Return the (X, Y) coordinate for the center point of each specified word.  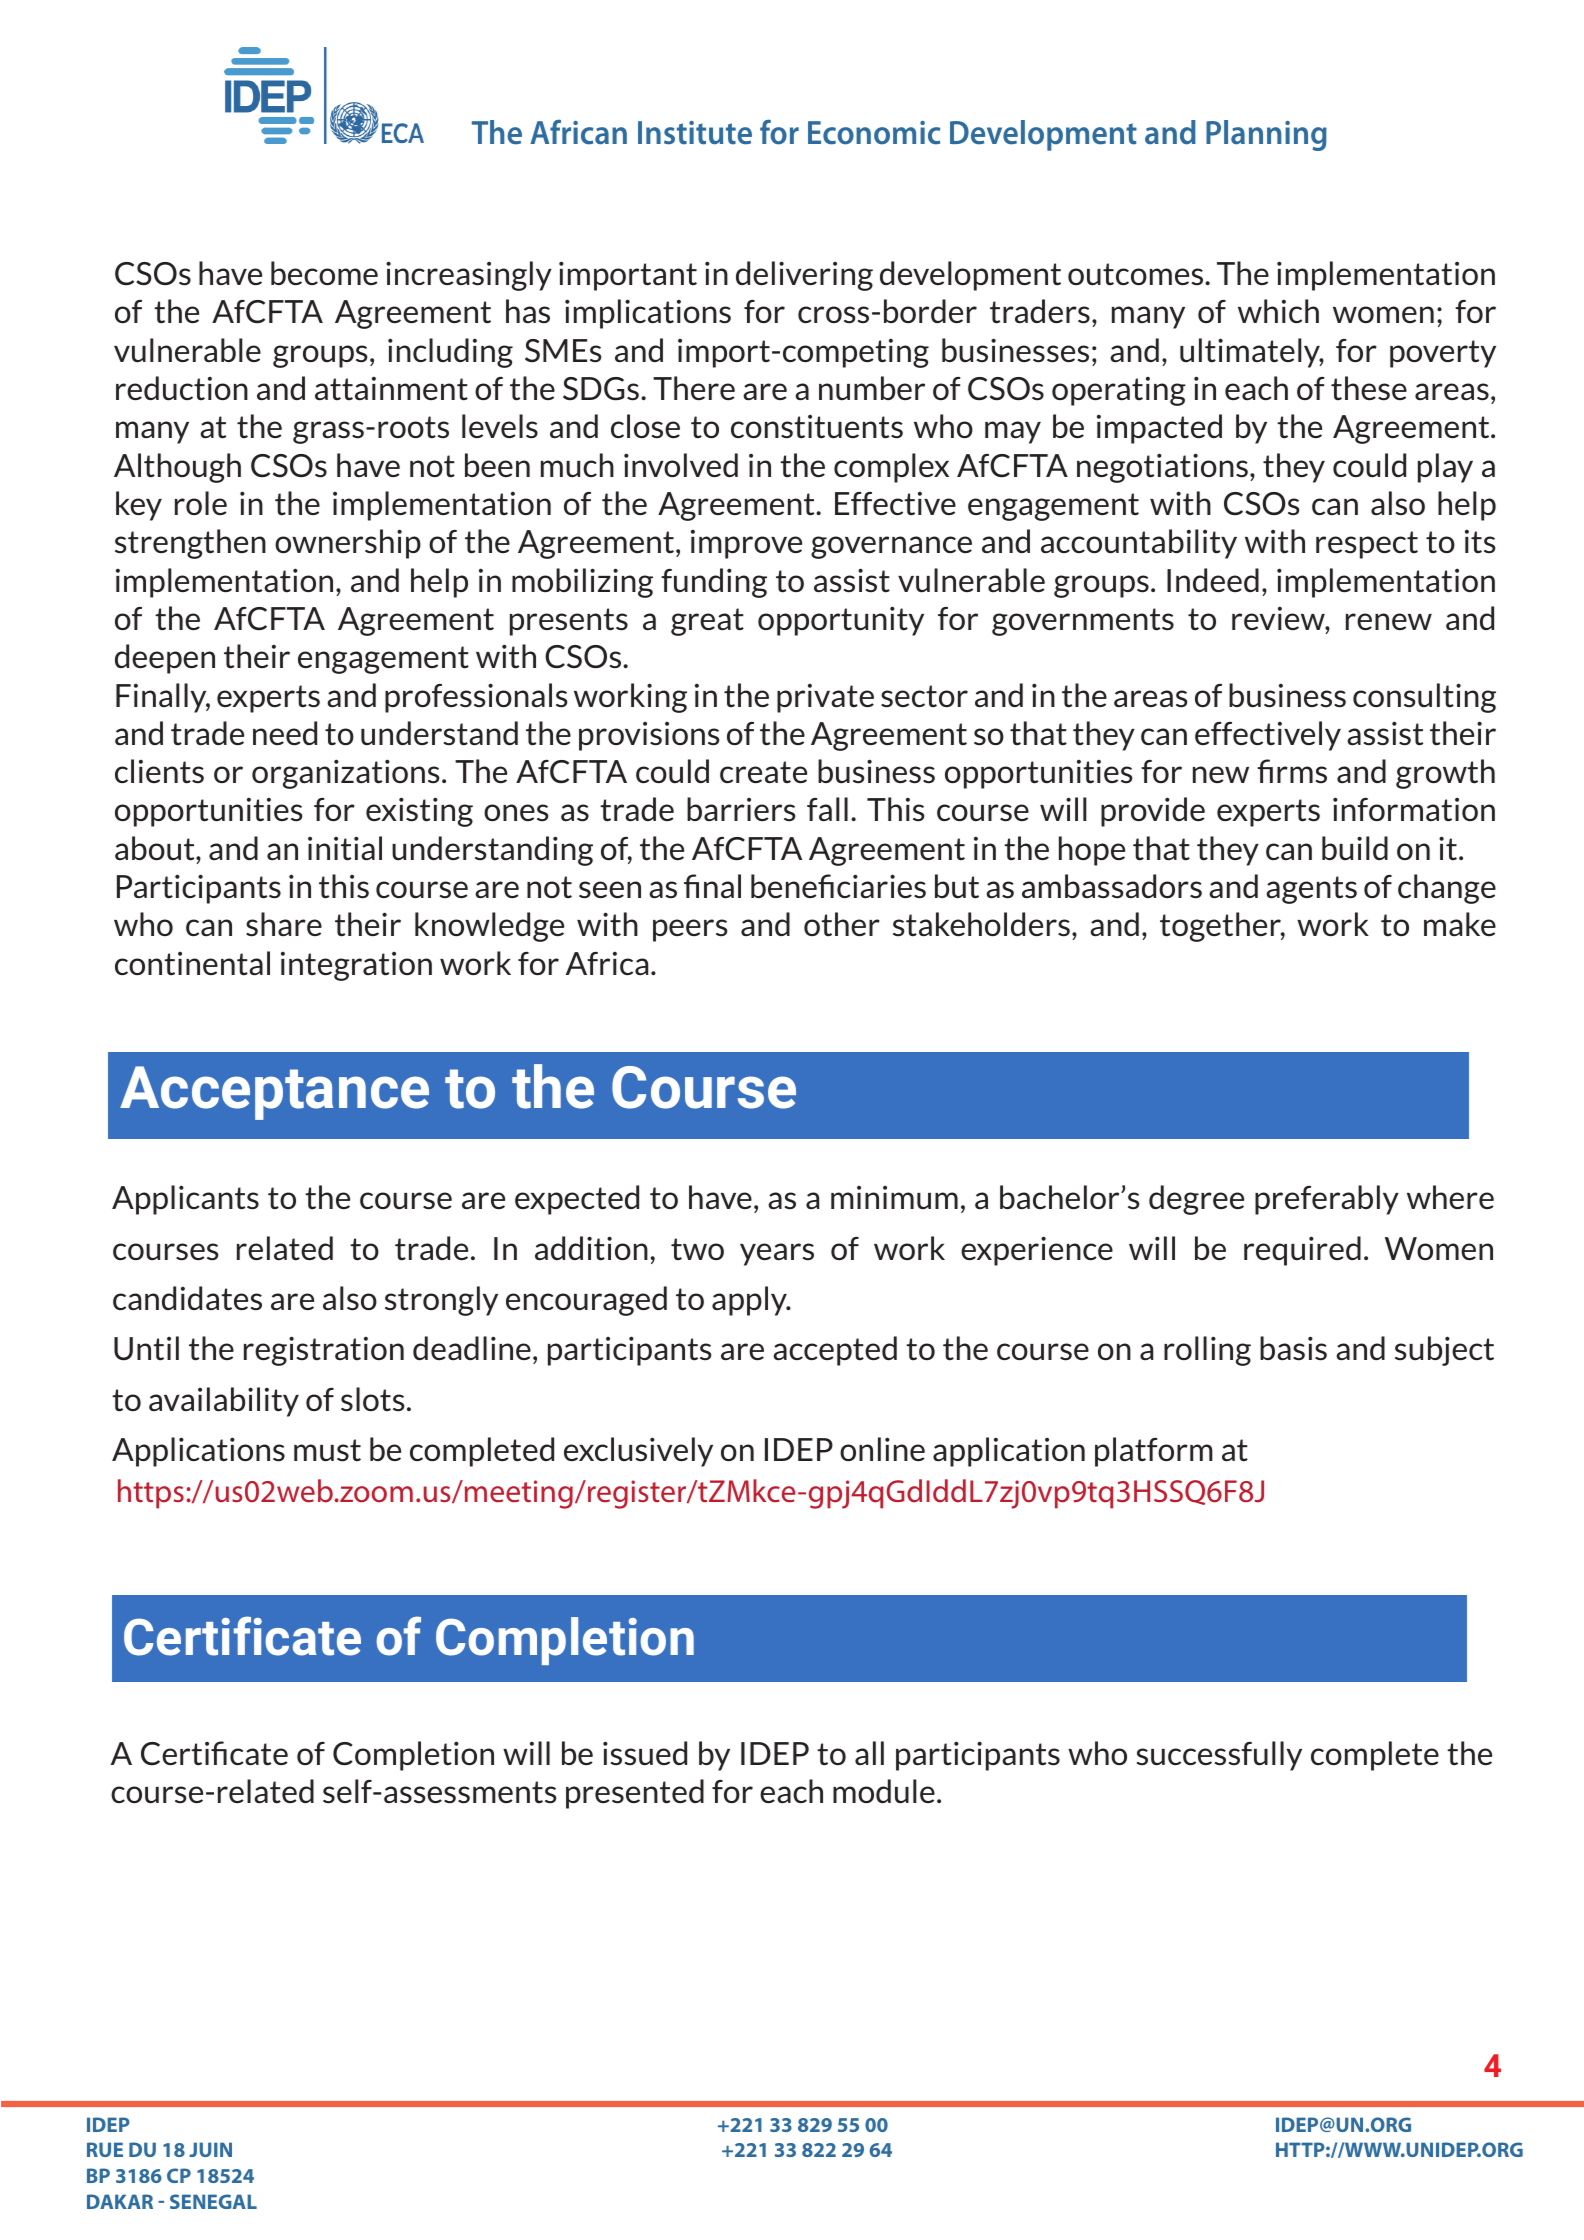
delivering (804, 276)
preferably (1327, 1200)
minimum (894, 1197)
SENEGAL (213, 2201)
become (324, 273)
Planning (1266, 135)
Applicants (185, 1200)
